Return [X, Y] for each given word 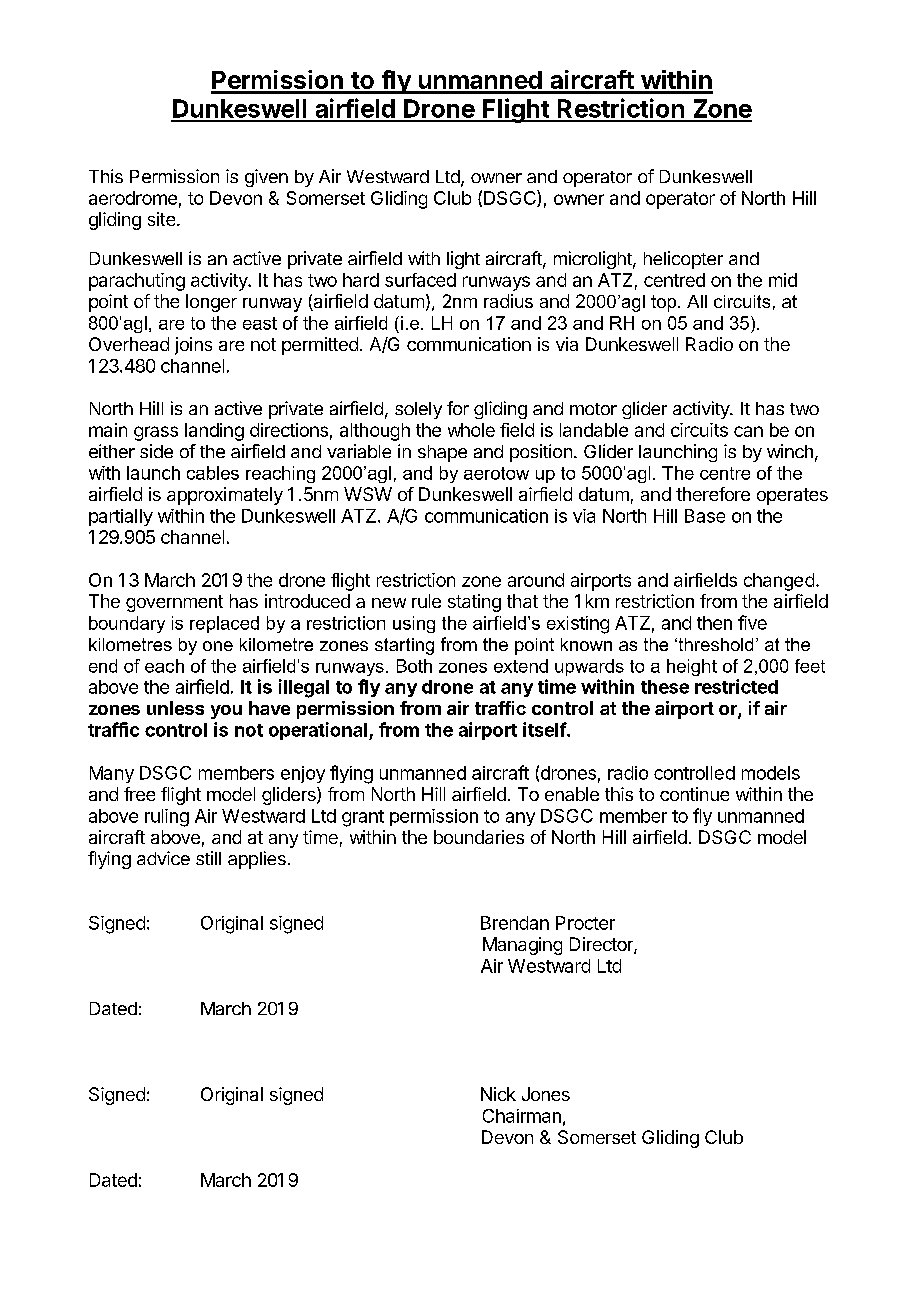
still [208, 858]
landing [214, 432]
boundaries [479, 837]
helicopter [683, 260]
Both [414, 666]
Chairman [522, 1116]
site [163, 219]
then [714, 623]
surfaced [420, 280]
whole [471, 430]
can [748, 431]
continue [694, 794]
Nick [498, 1094]
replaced [224, 624]
